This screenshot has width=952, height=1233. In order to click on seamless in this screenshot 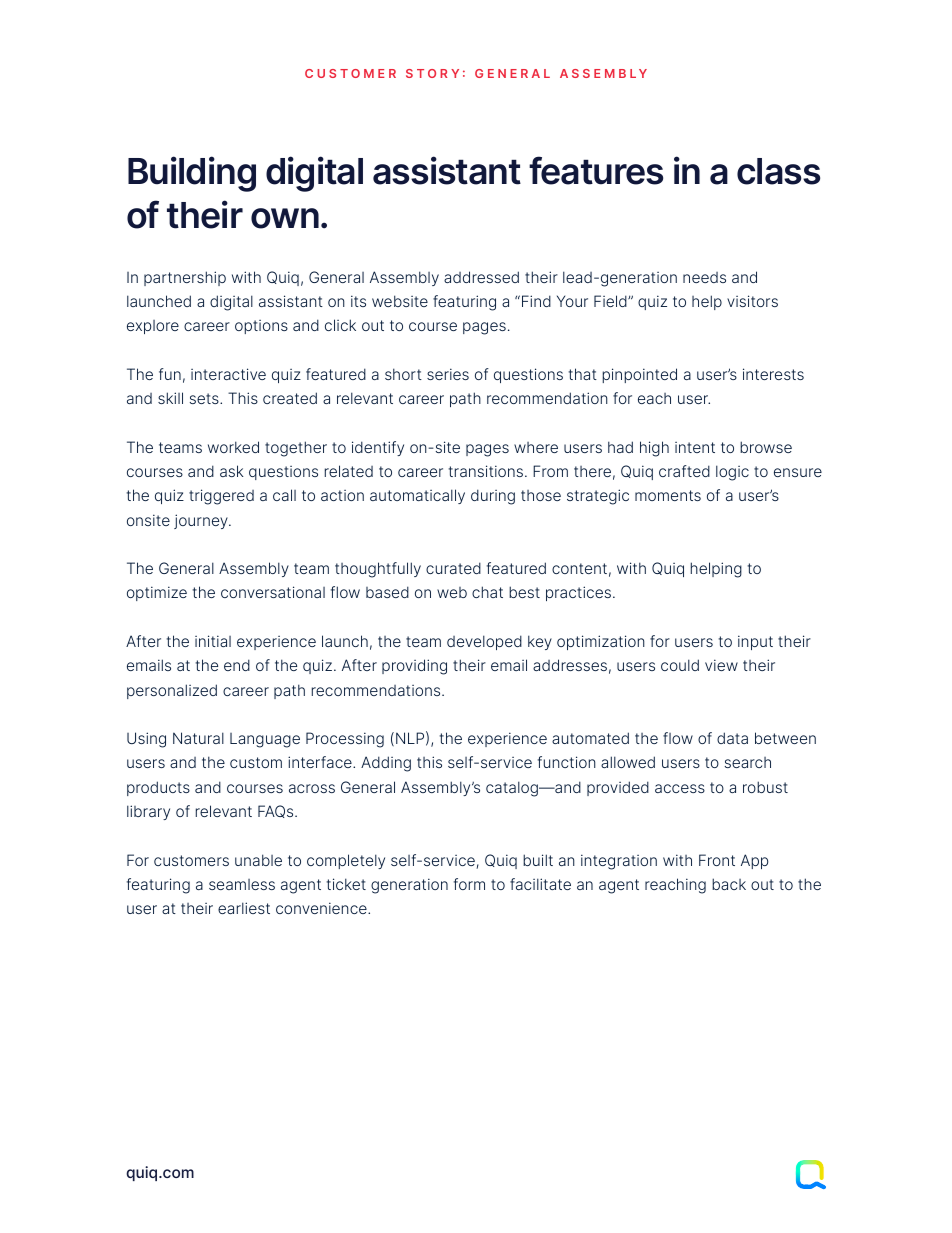, I will do `click(242, 884)`.
